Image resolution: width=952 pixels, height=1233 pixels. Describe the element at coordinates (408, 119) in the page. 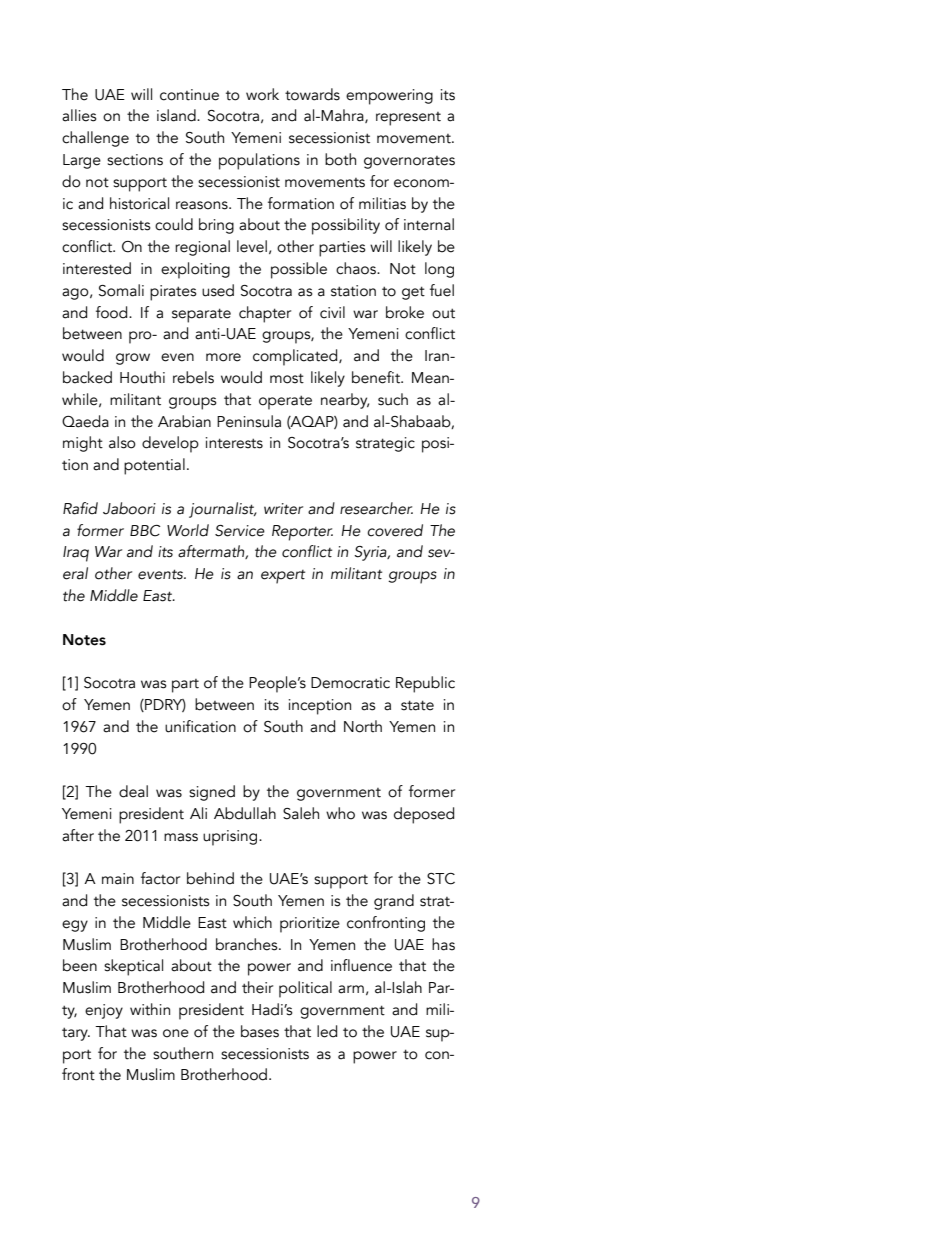

I see `represent` at that location.
